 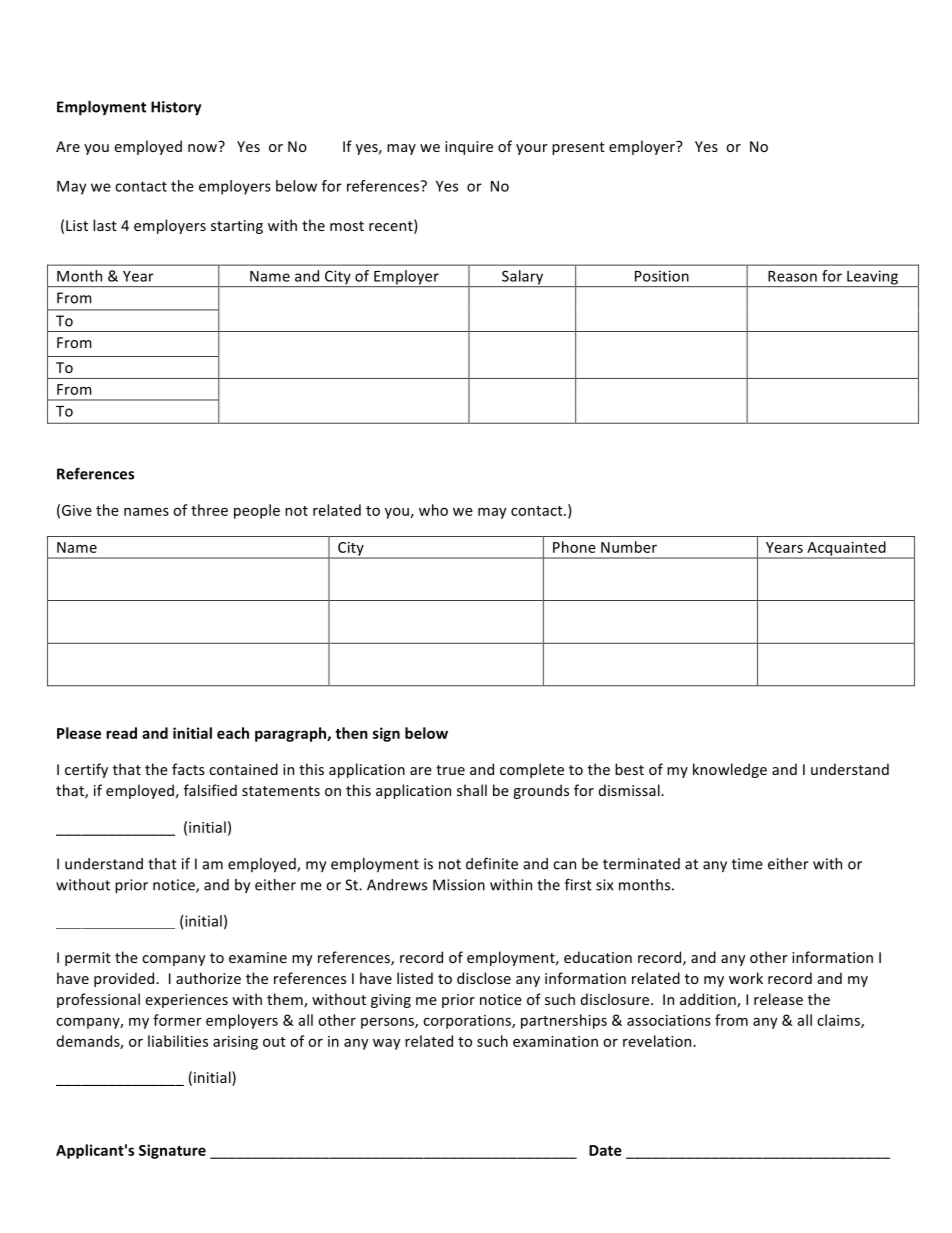 I want to click on liabilities, so click(x=178, y=1041).
